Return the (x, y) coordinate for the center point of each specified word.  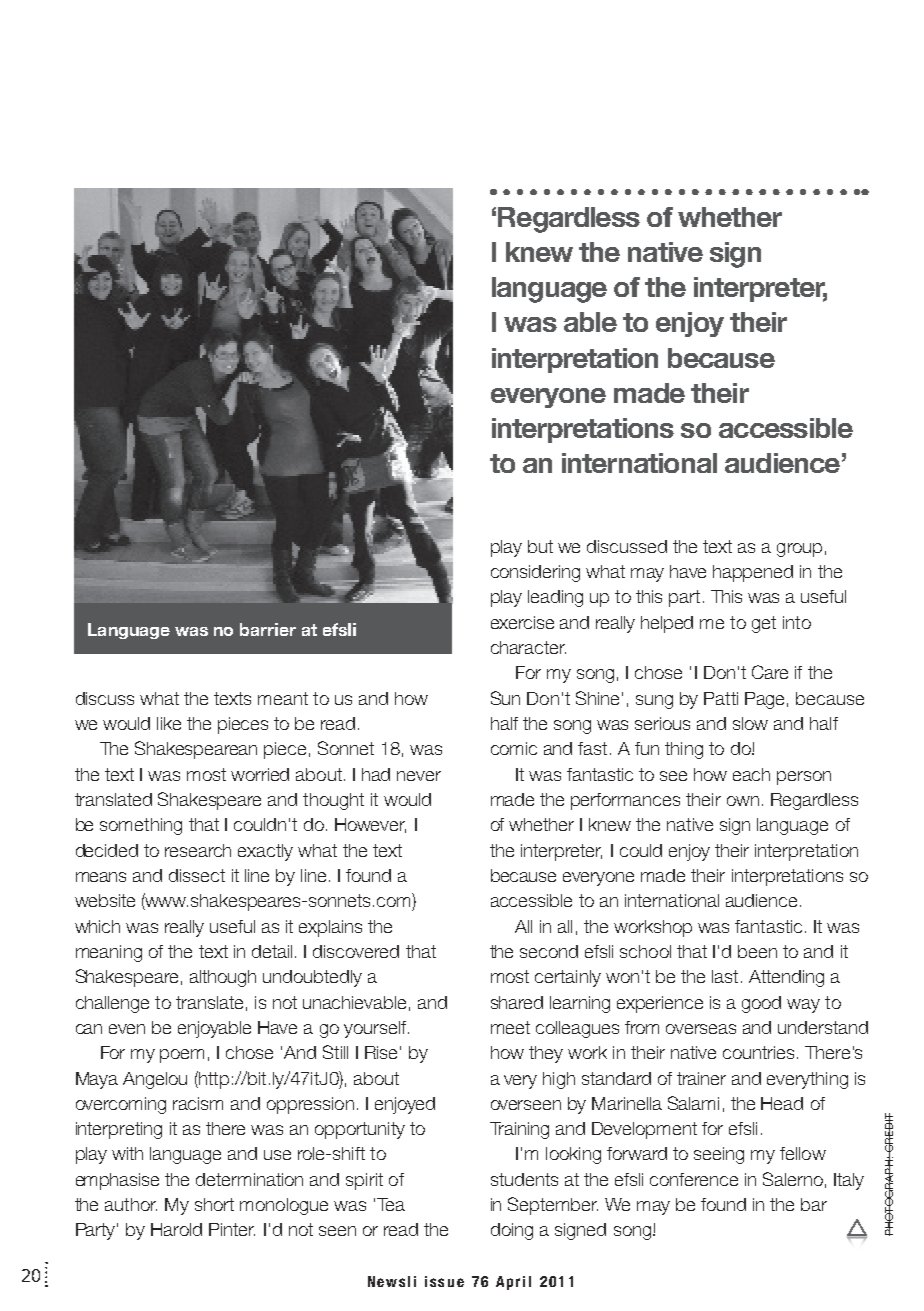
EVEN (127, 1029)
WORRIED (260, 774)
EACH (751, 774)
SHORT (214, 1204)
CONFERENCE (694, 1179)
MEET (510, 1027)
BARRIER (268, 629)
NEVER (419, 776)
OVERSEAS (701, 1029)
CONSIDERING (535, 573)
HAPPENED (753, 573)
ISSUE (444, 1281)
